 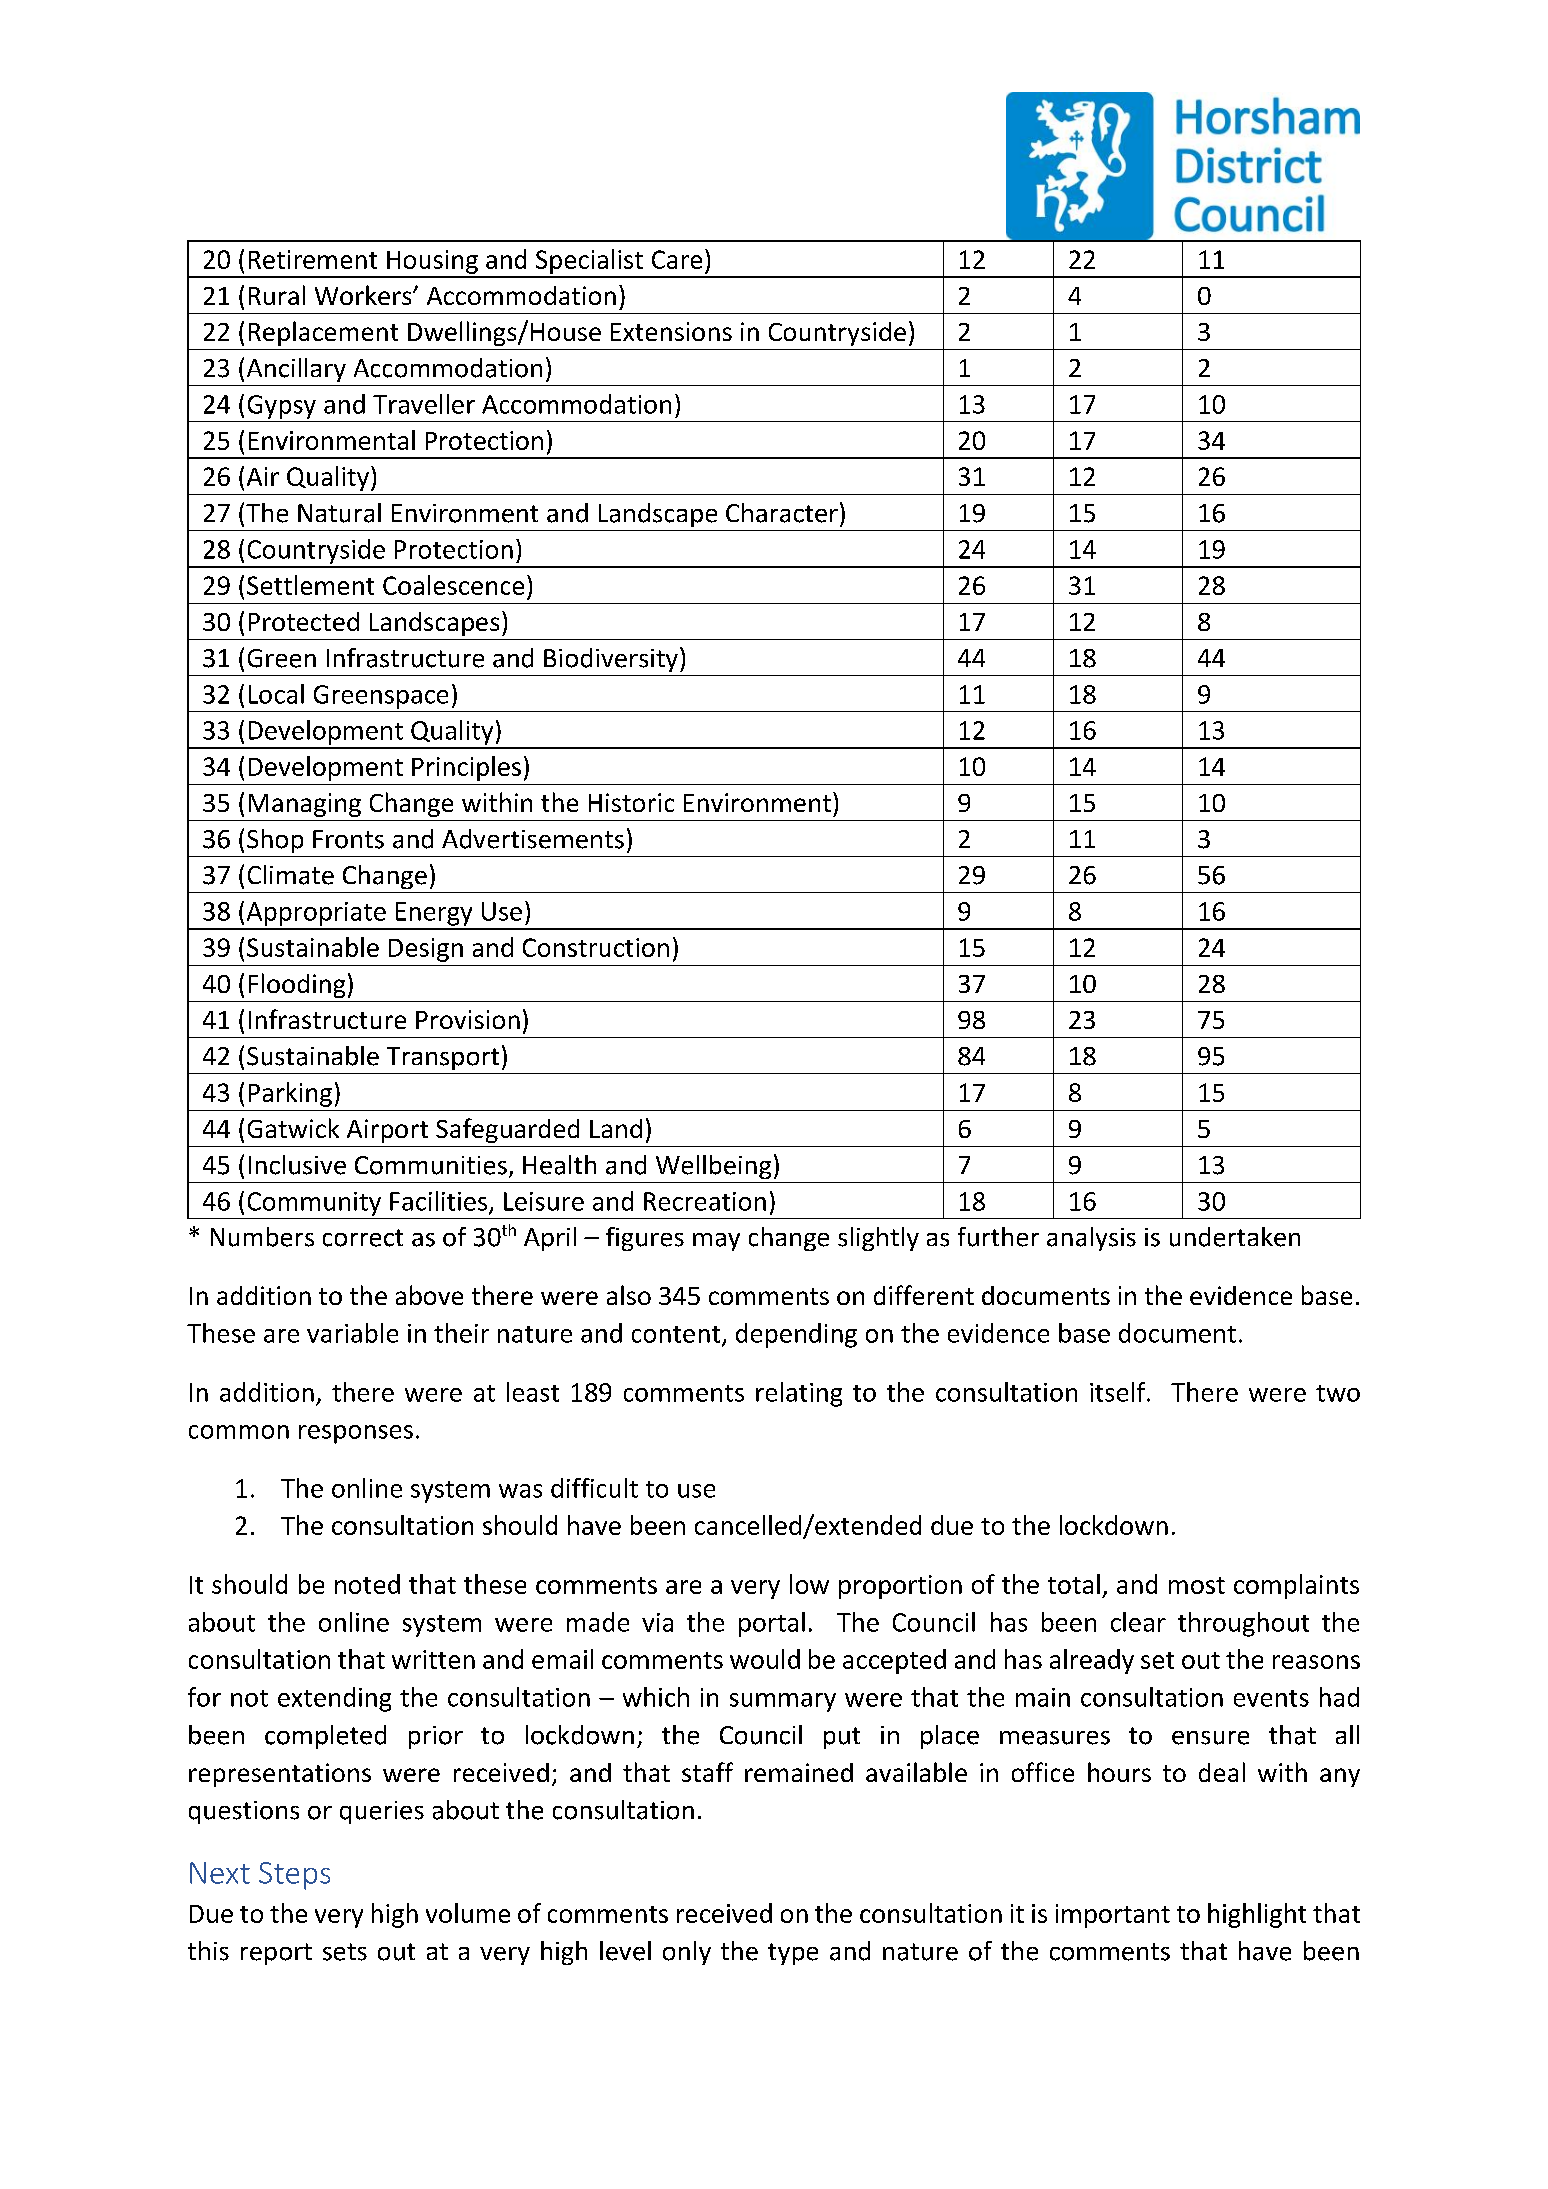 I want to click on type, so click(x=793, y=1954).
